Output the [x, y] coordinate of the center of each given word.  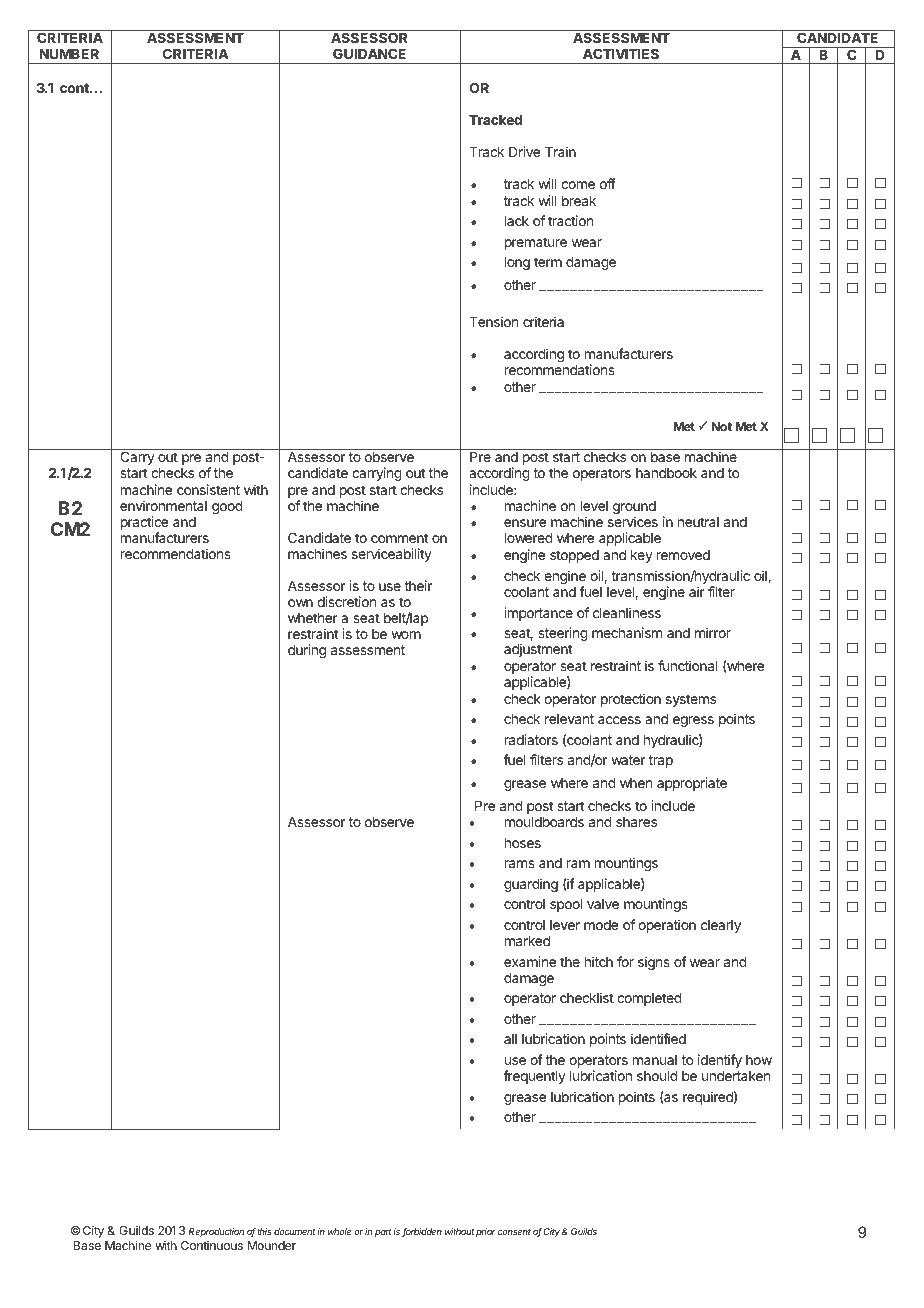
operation [667, 926]
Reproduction [216, 1232]
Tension [493, 321]
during [307, 651]
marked [527, 941]
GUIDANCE [369, 53]
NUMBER [69, 54]
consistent [208, 489]
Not [722, 426]
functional [688, 665]
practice [144, 523]
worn [406, 635]
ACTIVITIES [621, 53]
